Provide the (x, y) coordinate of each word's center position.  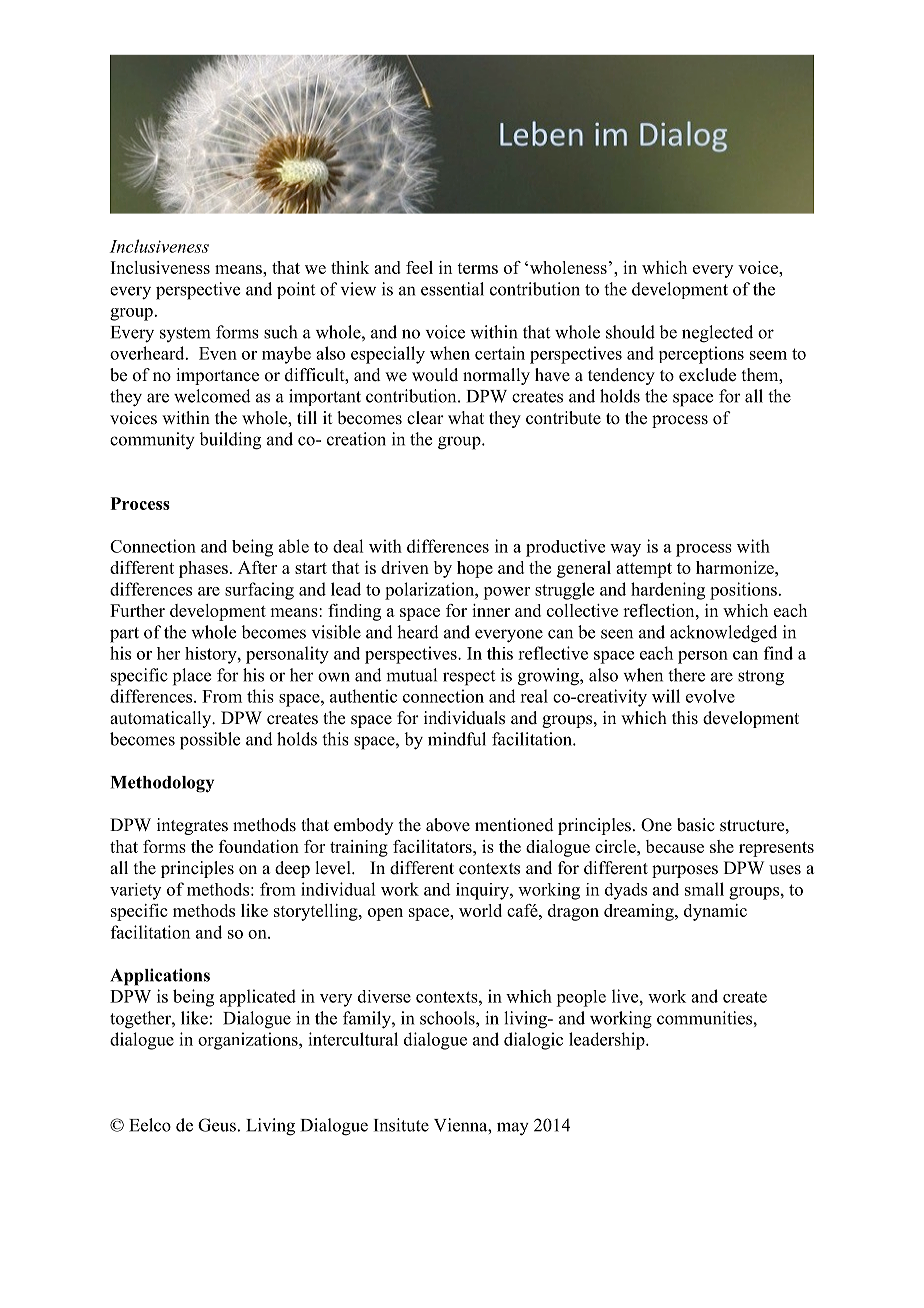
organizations (249, 1041)
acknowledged (723, 634)
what (466, 417)
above (448, 825)
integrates (192, 826)
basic (695, 825)
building (230, 441)
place (192, 677)
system (185, 334)
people (581, 998)
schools (448, 1018)
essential (452, 289)
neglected (717, 334)
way (625, 550)
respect (469, 678)
